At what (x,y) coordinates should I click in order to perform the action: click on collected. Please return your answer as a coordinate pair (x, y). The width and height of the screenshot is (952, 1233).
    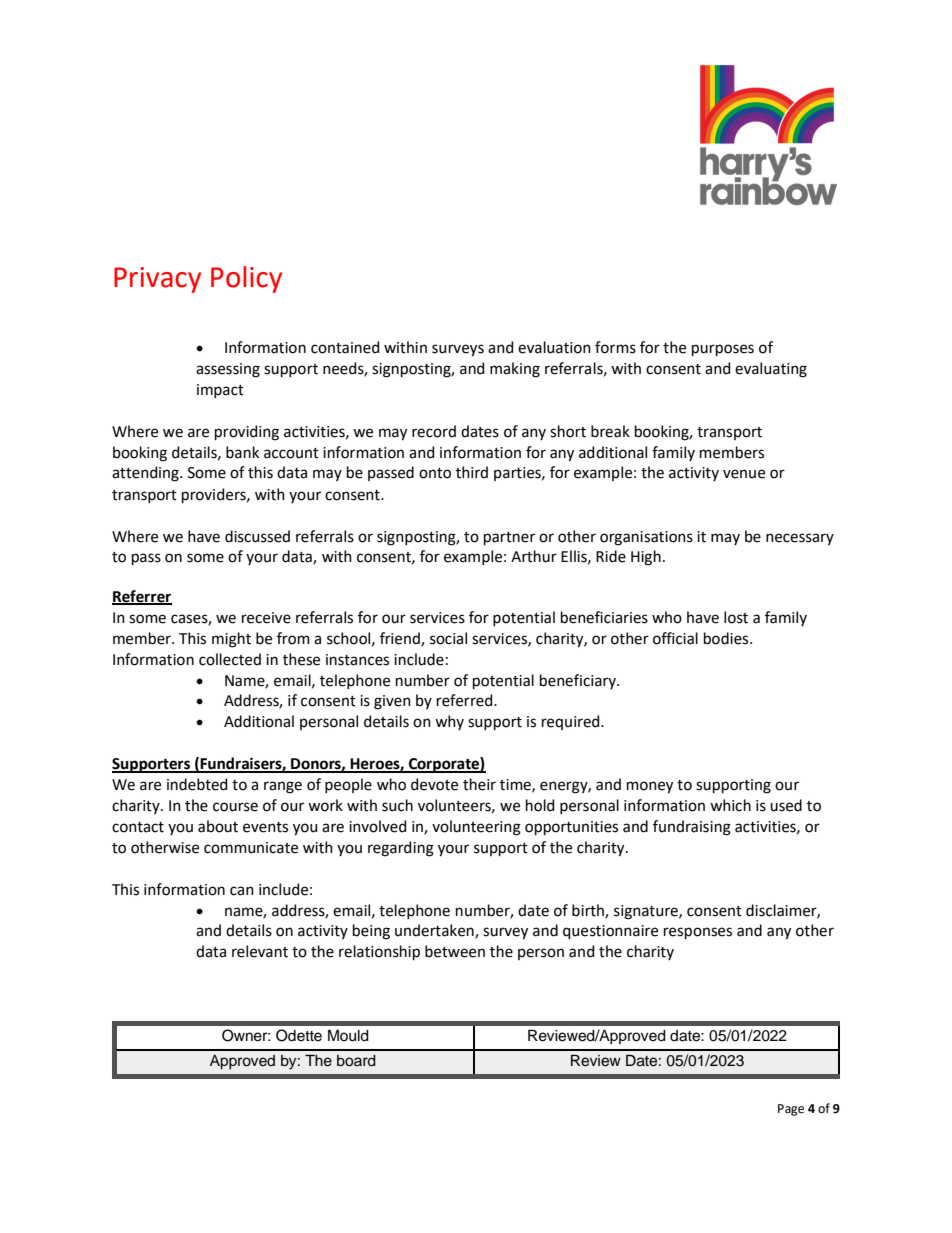
    Looking at the image, I should click on (230, 659).
